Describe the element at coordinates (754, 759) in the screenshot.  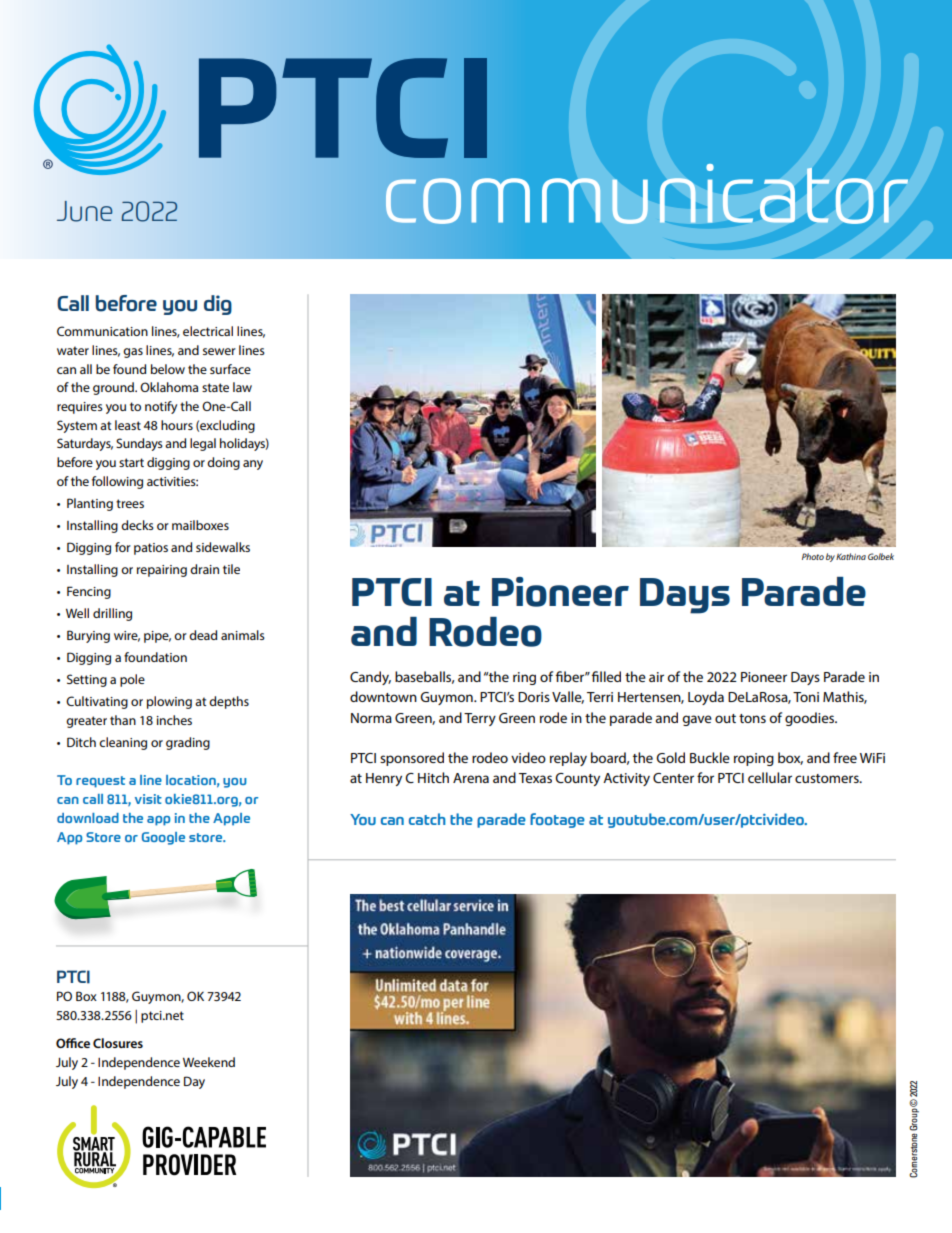
I see `roping` at that location.
